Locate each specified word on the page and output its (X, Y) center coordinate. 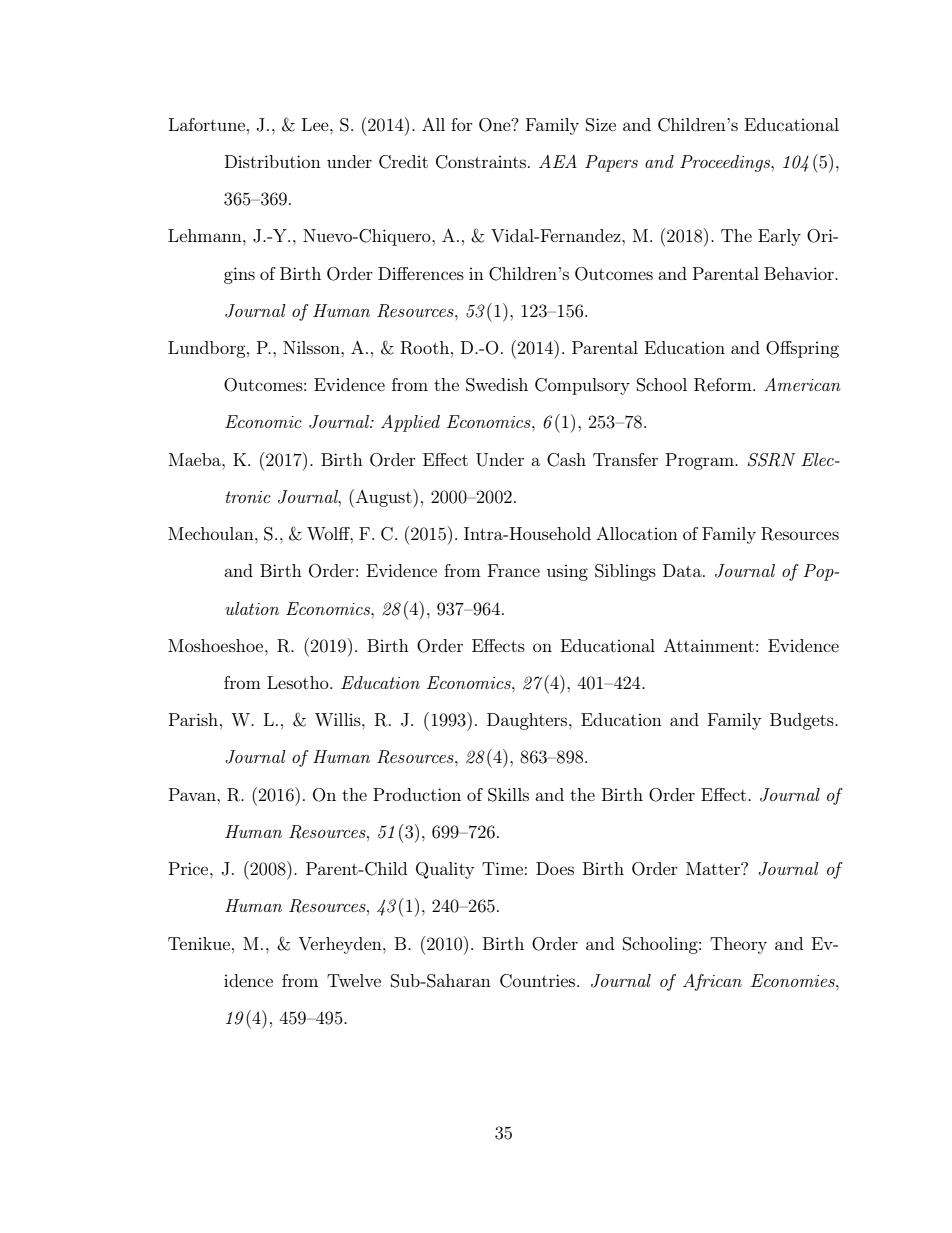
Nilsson (312, 347)
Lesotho (299, 682)
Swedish (497, 385)
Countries (539, 981)
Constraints (482, 162)
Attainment (709, 645)
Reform (724, 385)
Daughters (528, 721)
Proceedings (726, 163)
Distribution (273, 161)
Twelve (354, 980)
